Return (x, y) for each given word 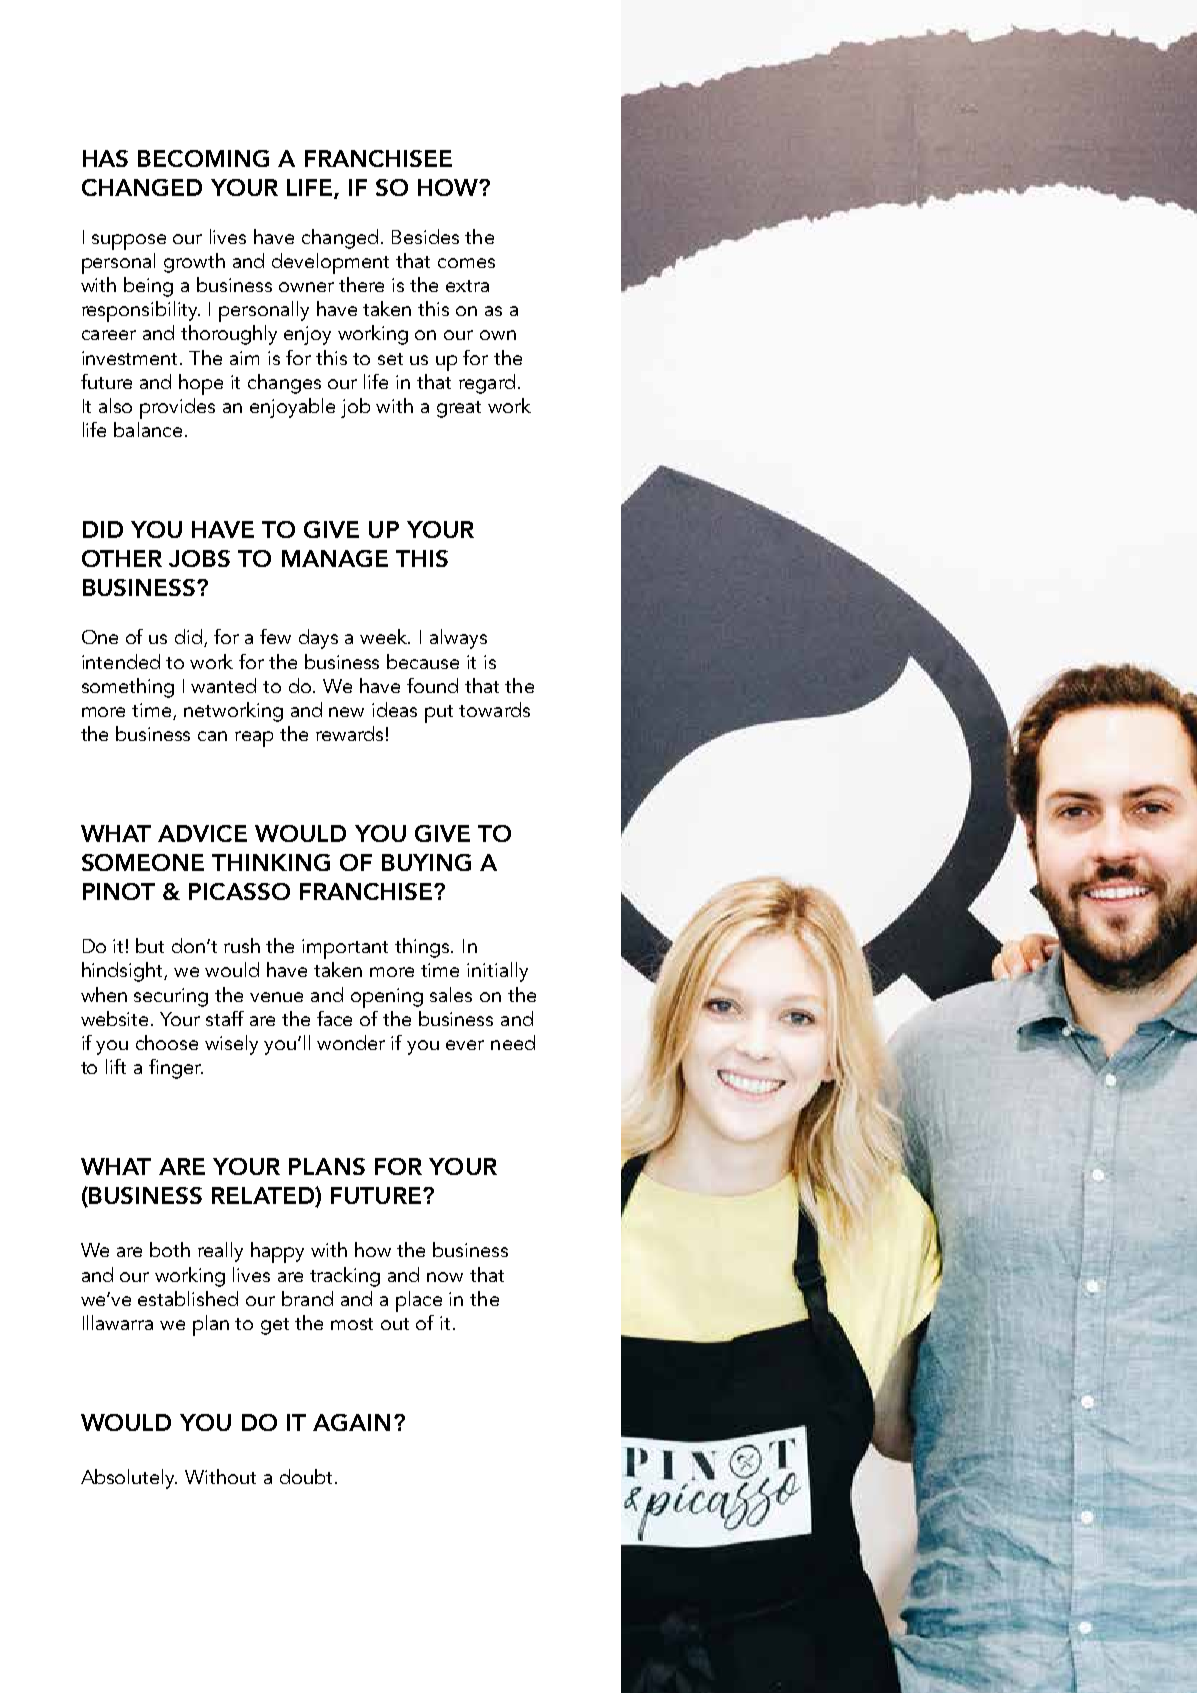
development (330, 263)
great (459, 409)
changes (284, 384)
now (445, 1277)
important (345, 949)
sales (451, 994)
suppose (129, 242)
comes (466, 263)
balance (148, 429)
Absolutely (129, 1479)
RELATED (264, 1197)
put (439, 714)
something (128, 688)
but (150, 945)
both (170, 1249)
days (318, 639)
